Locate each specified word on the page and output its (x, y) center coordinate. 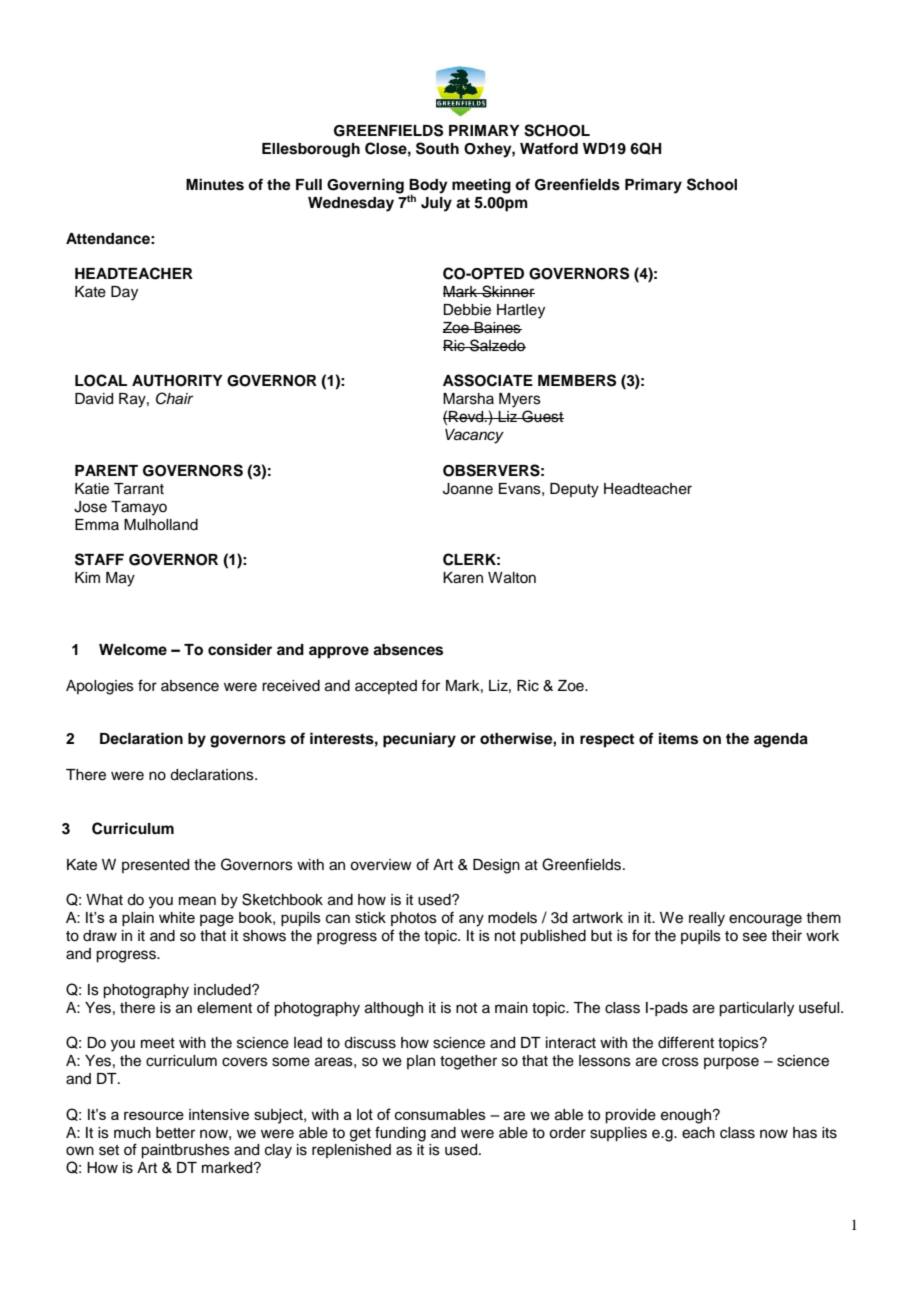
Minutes (215, 184)
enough (687, 1116)
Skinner (507, 291)
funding (400, 1134)
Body (428, 187)
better (175, 1133)
